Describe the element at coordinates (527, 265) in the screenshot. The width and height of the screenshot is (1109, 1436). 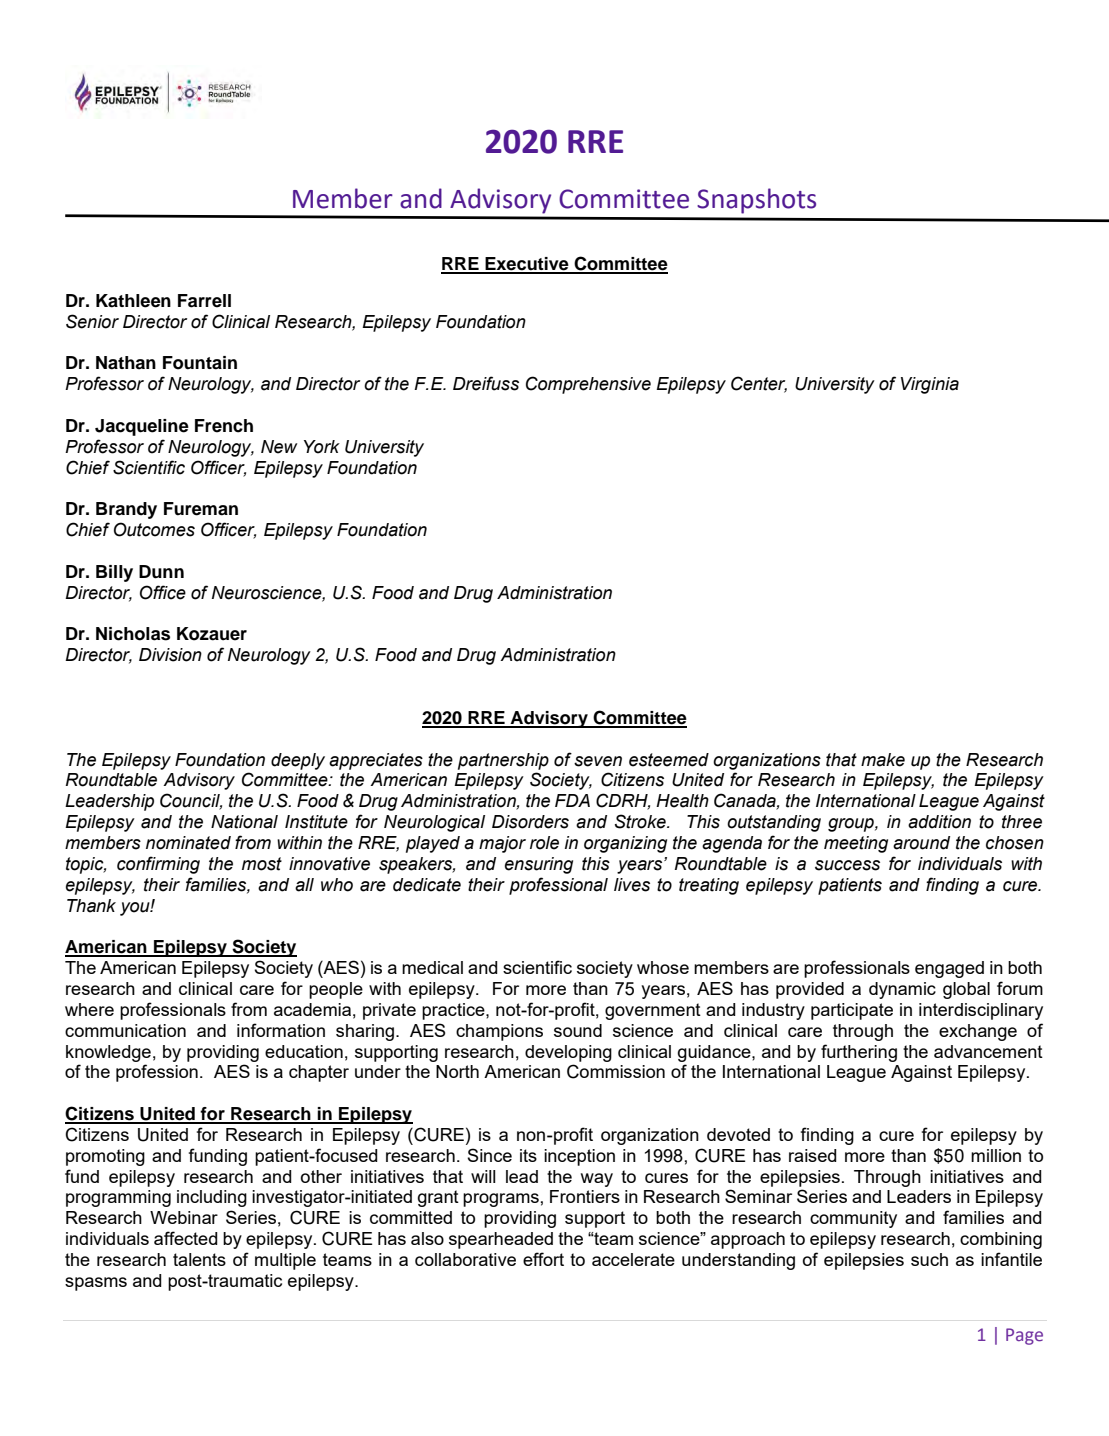
I see `Executive` at that location.
